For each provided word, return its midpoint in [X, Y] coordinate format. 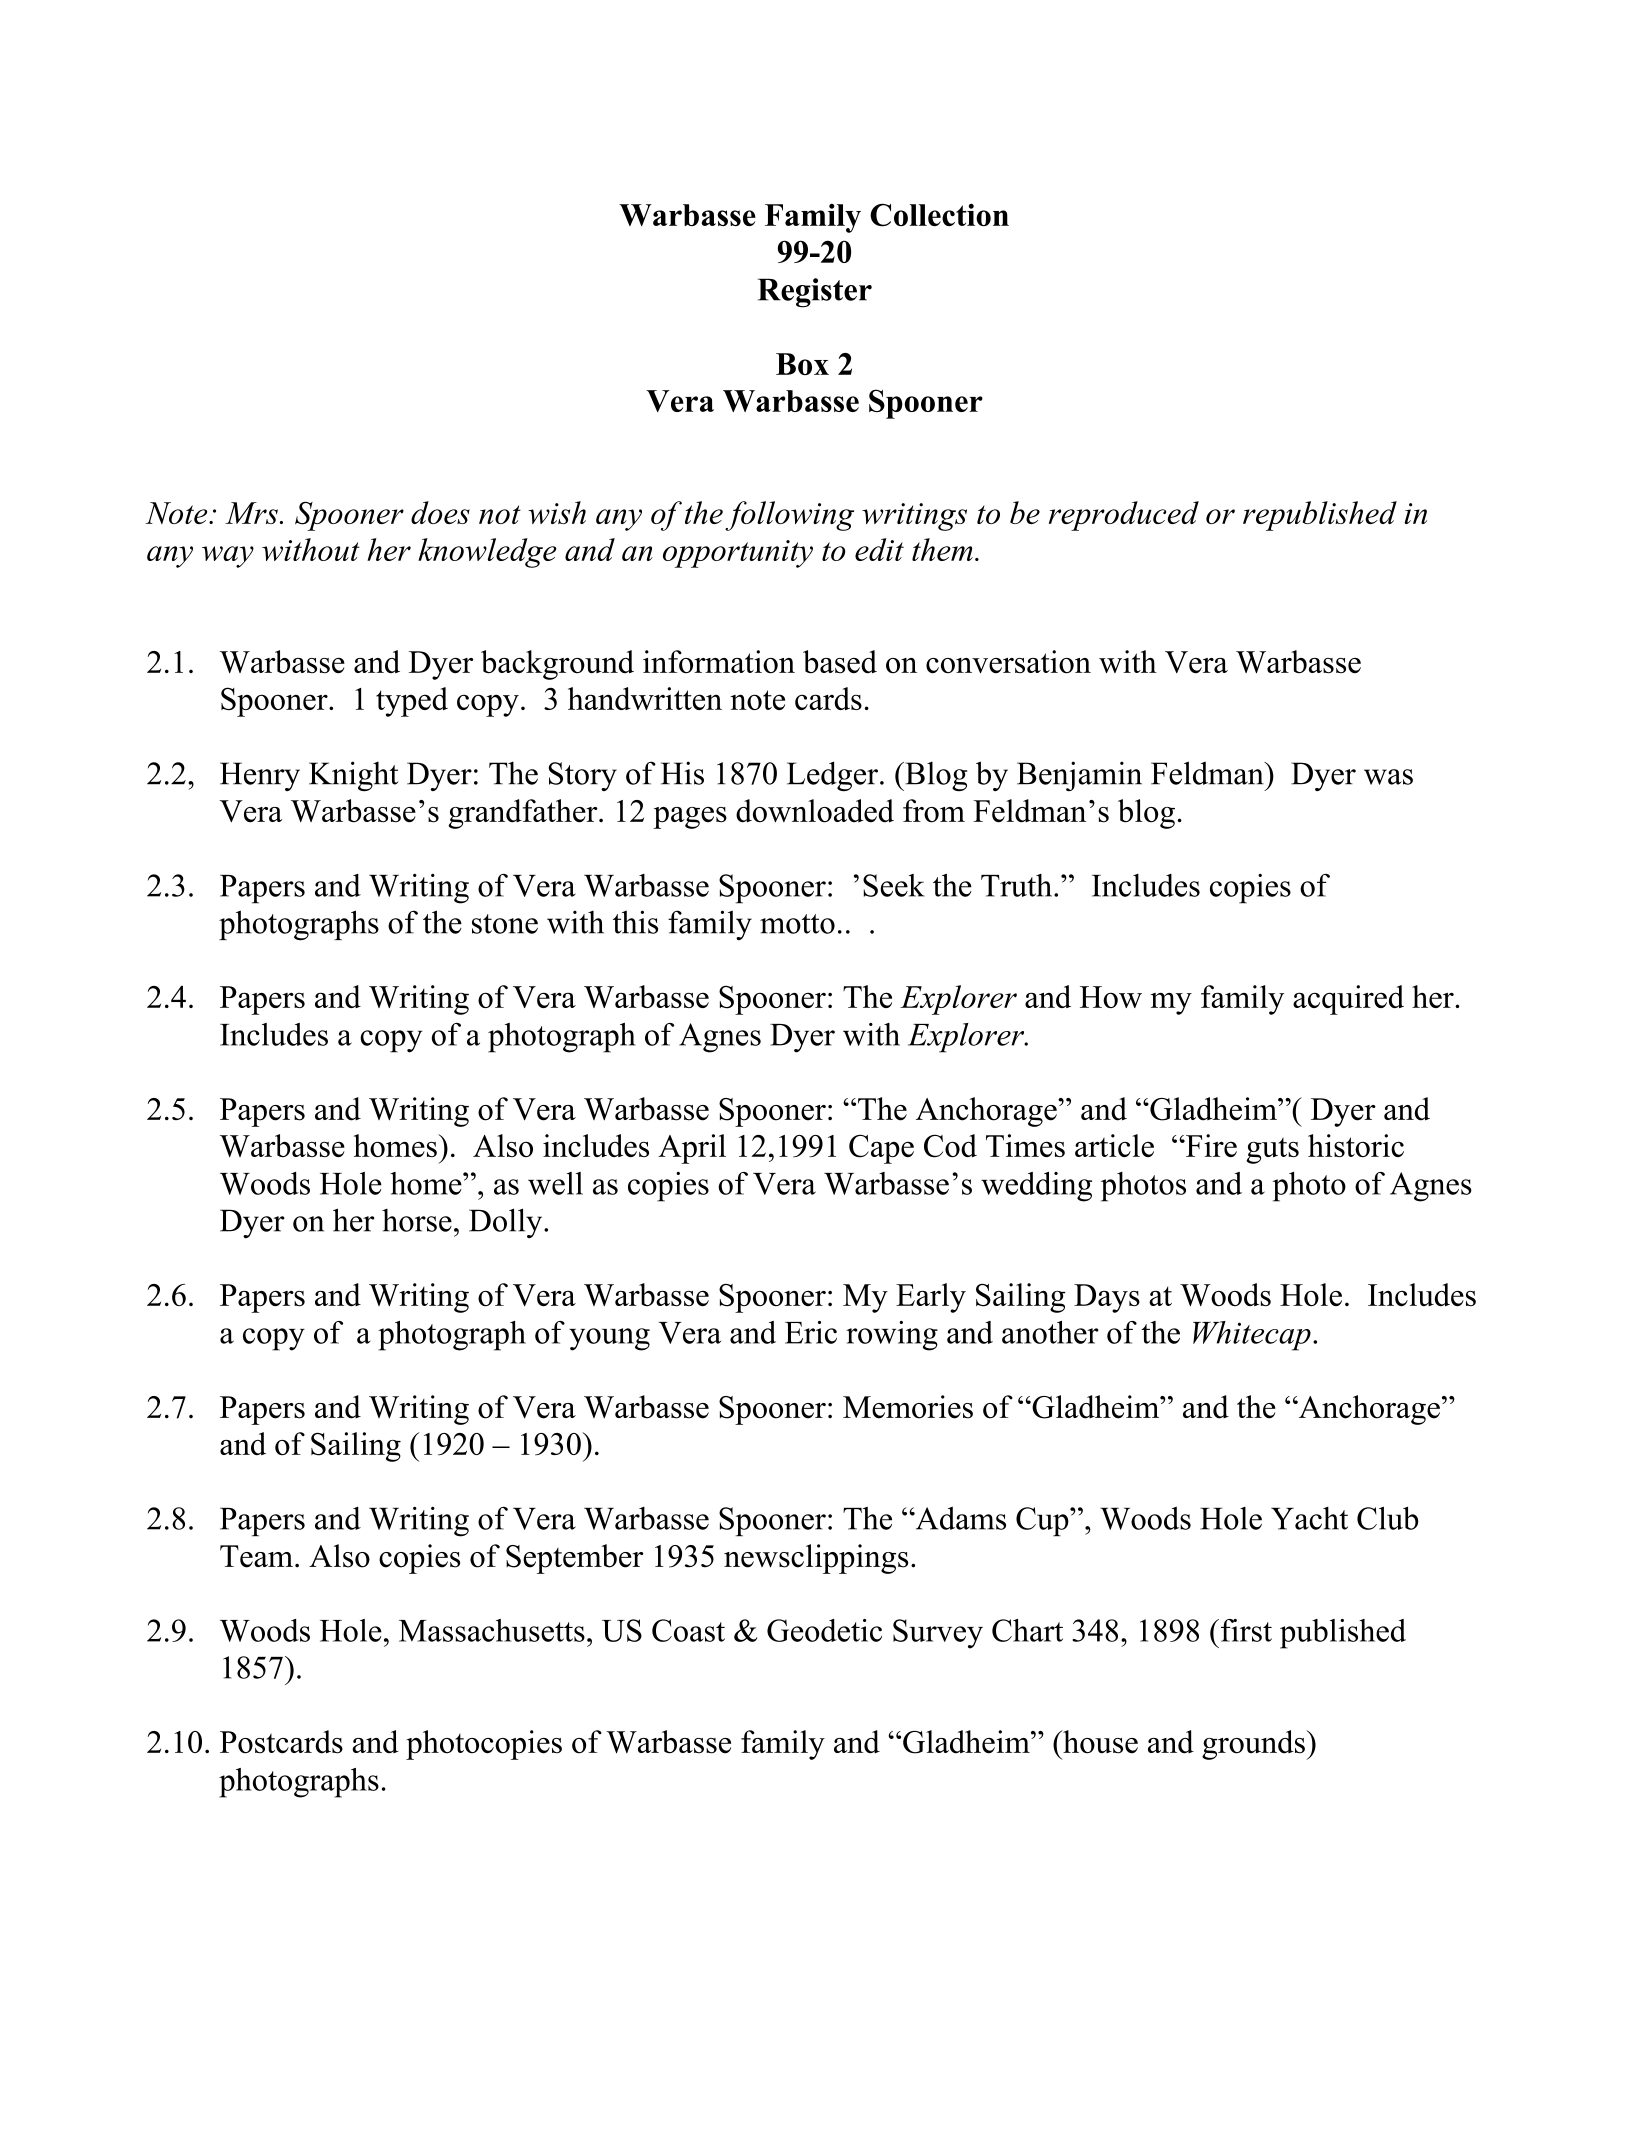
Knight [354, 776]
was [1388, 777]
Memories [908, 1407]
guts [1272, 1150]
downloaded [815, 811]
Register [815, 293]
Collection [939, 215]
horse [417, 1220]
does [440, 512]
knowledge [487, 553]
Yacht [1309, 1518]
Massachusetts [492, 1630]
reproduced [1124, 516]
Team [256, 1556]
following [789, 516]
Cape [881, 1149]
